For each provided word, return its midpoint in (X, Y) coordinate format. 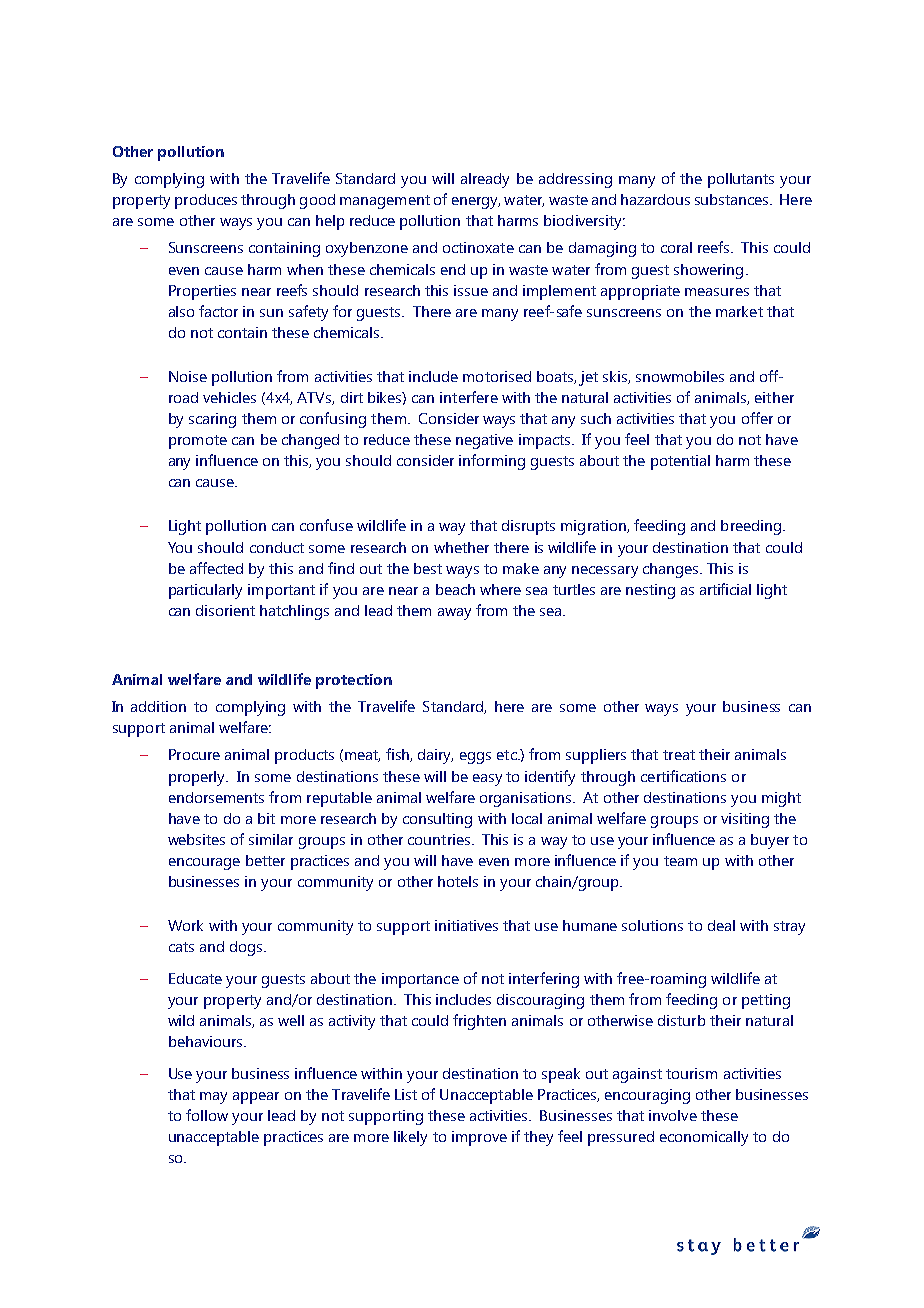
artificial (725, 589)
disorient (225, 610)
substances (733, 199)
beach (455, 589)
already (485, 180)
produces (206, 201)
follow (207, 1115)
